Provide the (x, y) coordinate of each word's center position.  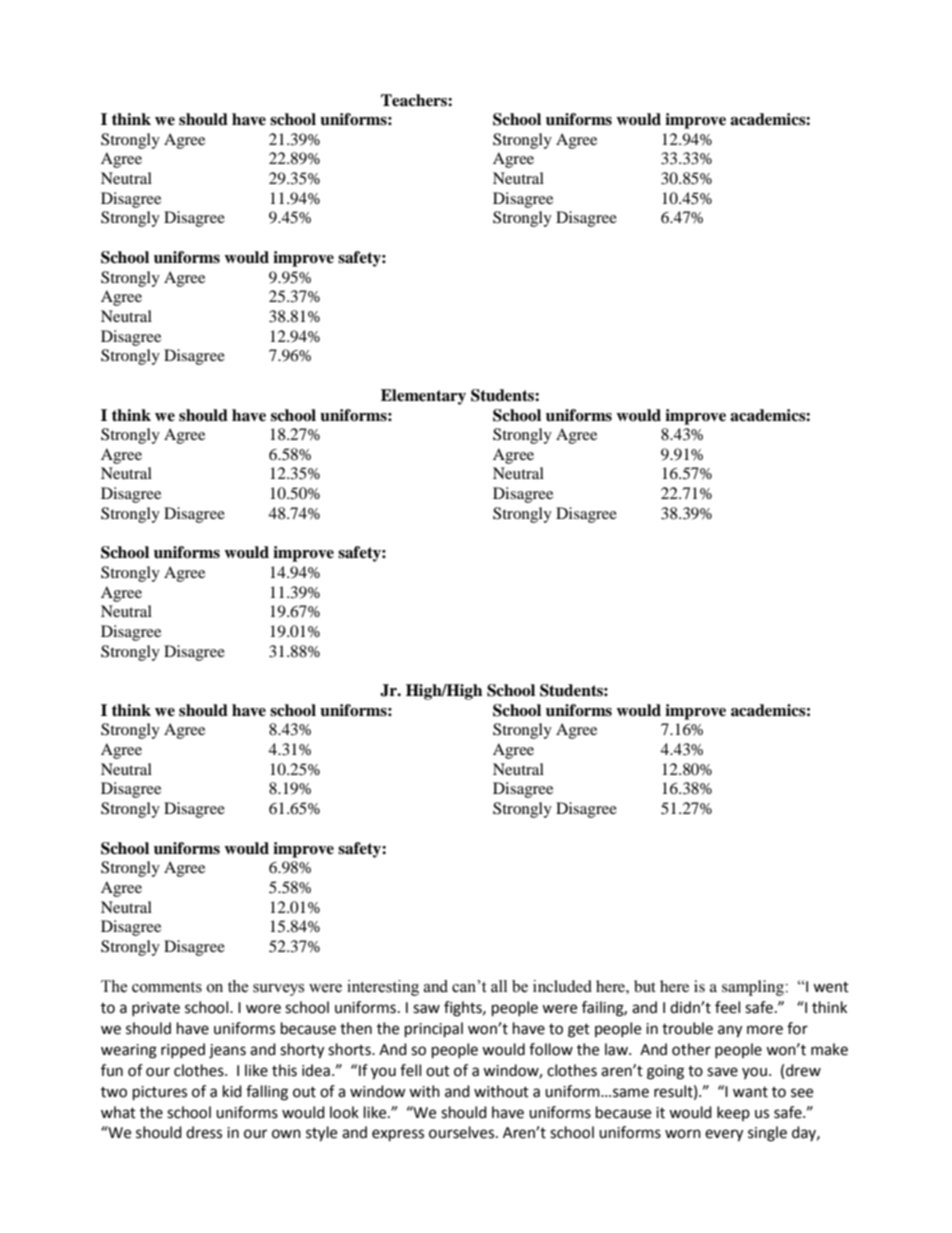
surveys (278, 990)
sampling (754, 988)
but (645, 986)
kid (232, 1091)
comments (167, 987)
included (562, 986)
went (831, 987)
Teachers (415, 100)
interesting (383, 988)
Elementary (423, 397)
